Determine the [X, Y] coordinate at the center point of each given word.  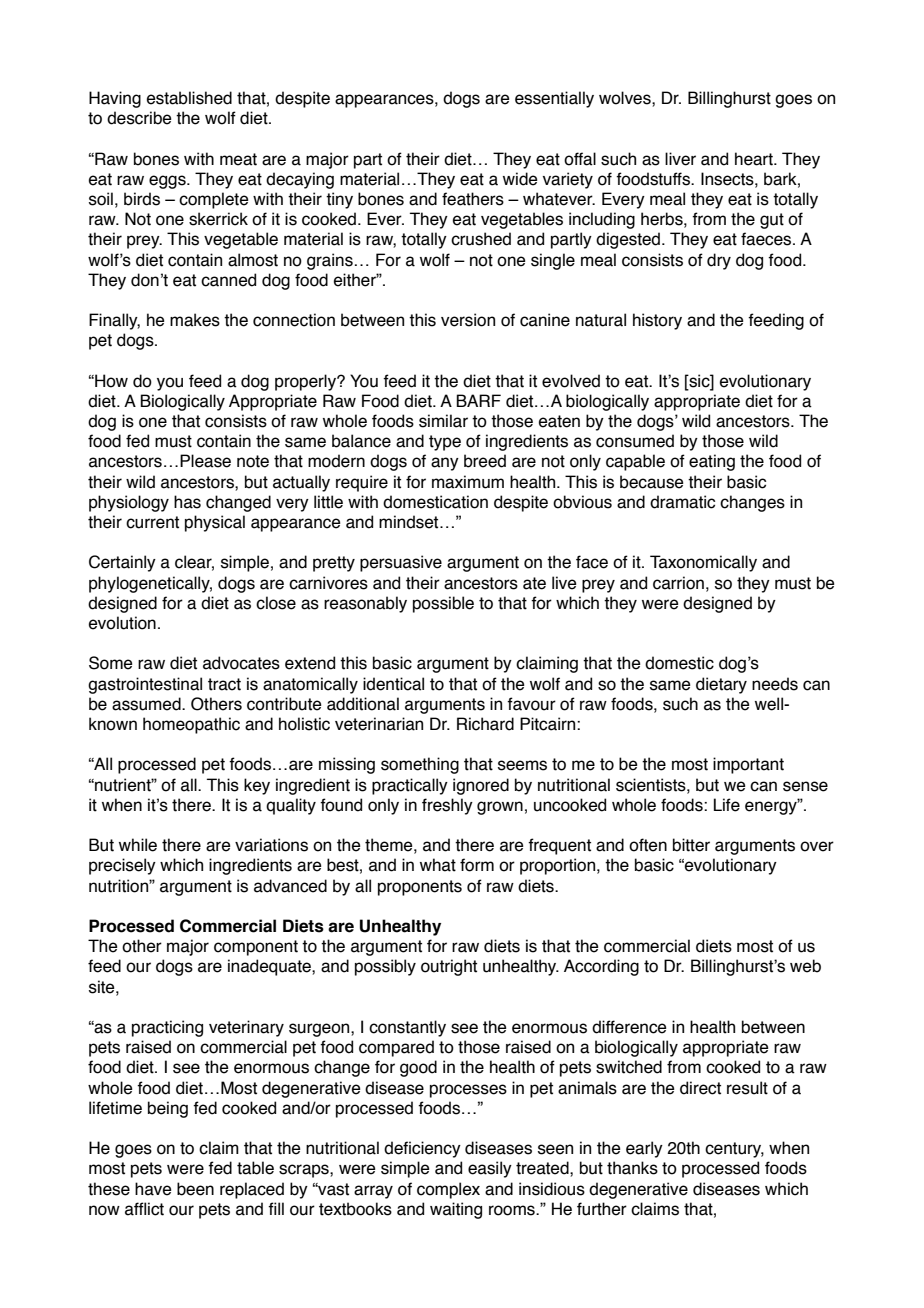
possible [443, 604]
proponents [420, 888]
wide [520, 179]
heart [755, 159]
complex [448, 1190]
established [189, 98]
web [805, 966]
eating [712, 462]
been [195, 1189]
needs [775, 684]
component [256, 948]
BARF [478, 400]
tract [224, 684]
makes [195, 320]
